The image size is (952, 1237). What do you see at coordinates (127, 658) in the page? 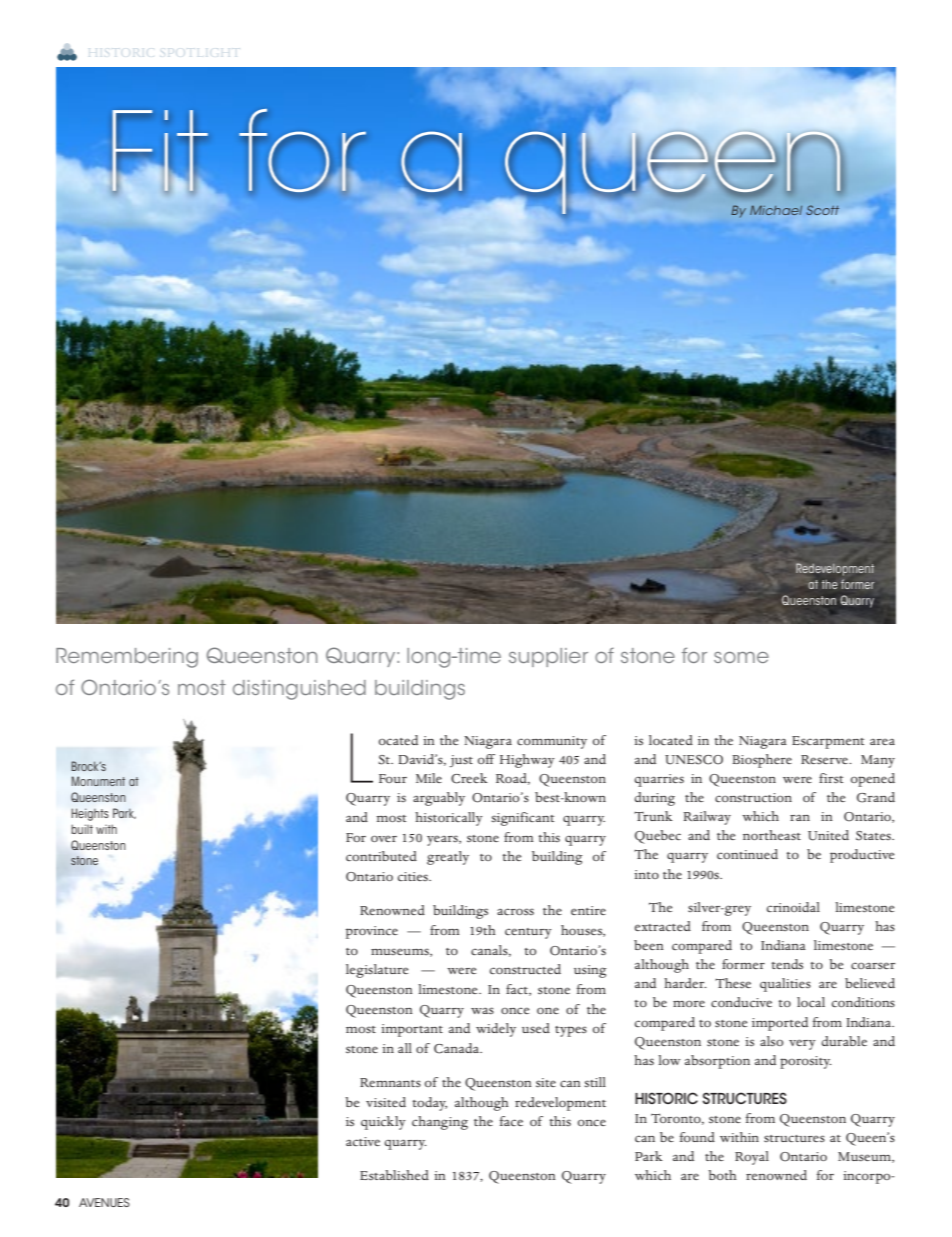
I see `Remembering` at bounding box center [127, 658].
